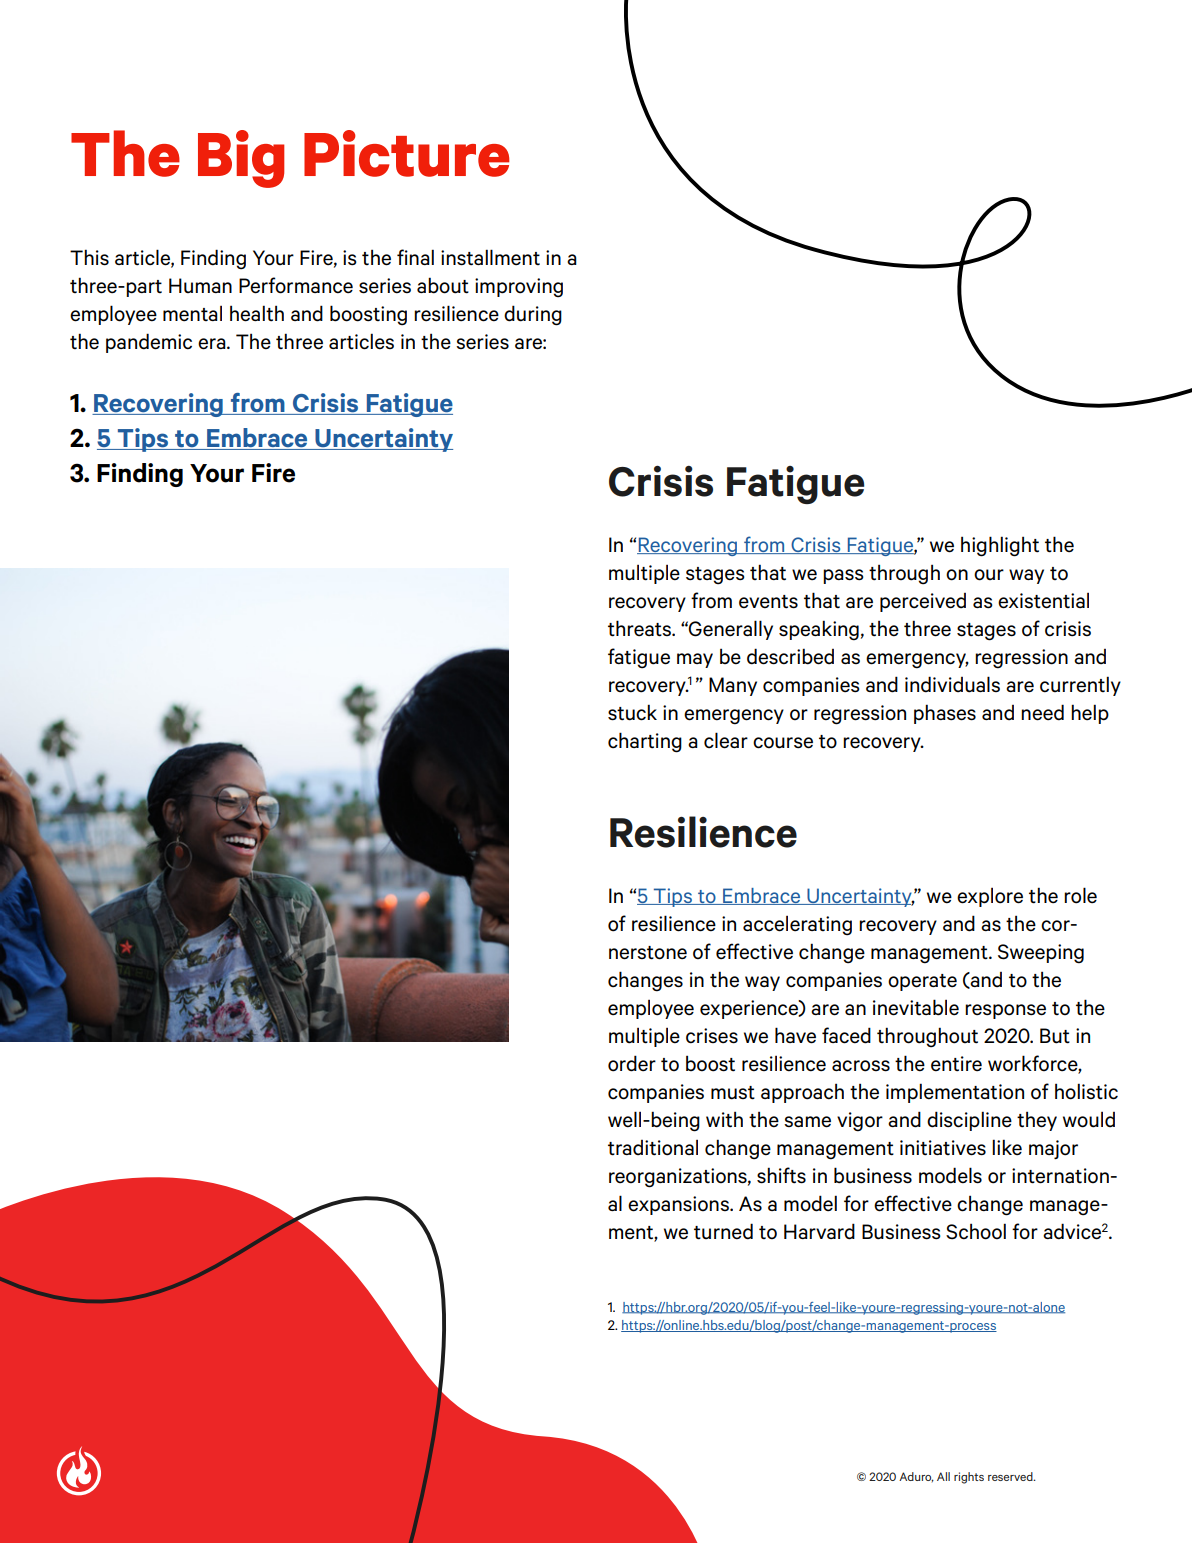 The height and width of the page is (1543, 1192). Describe the element at coordinates (149, 343) in the page. I see `pandemic` at that location.
